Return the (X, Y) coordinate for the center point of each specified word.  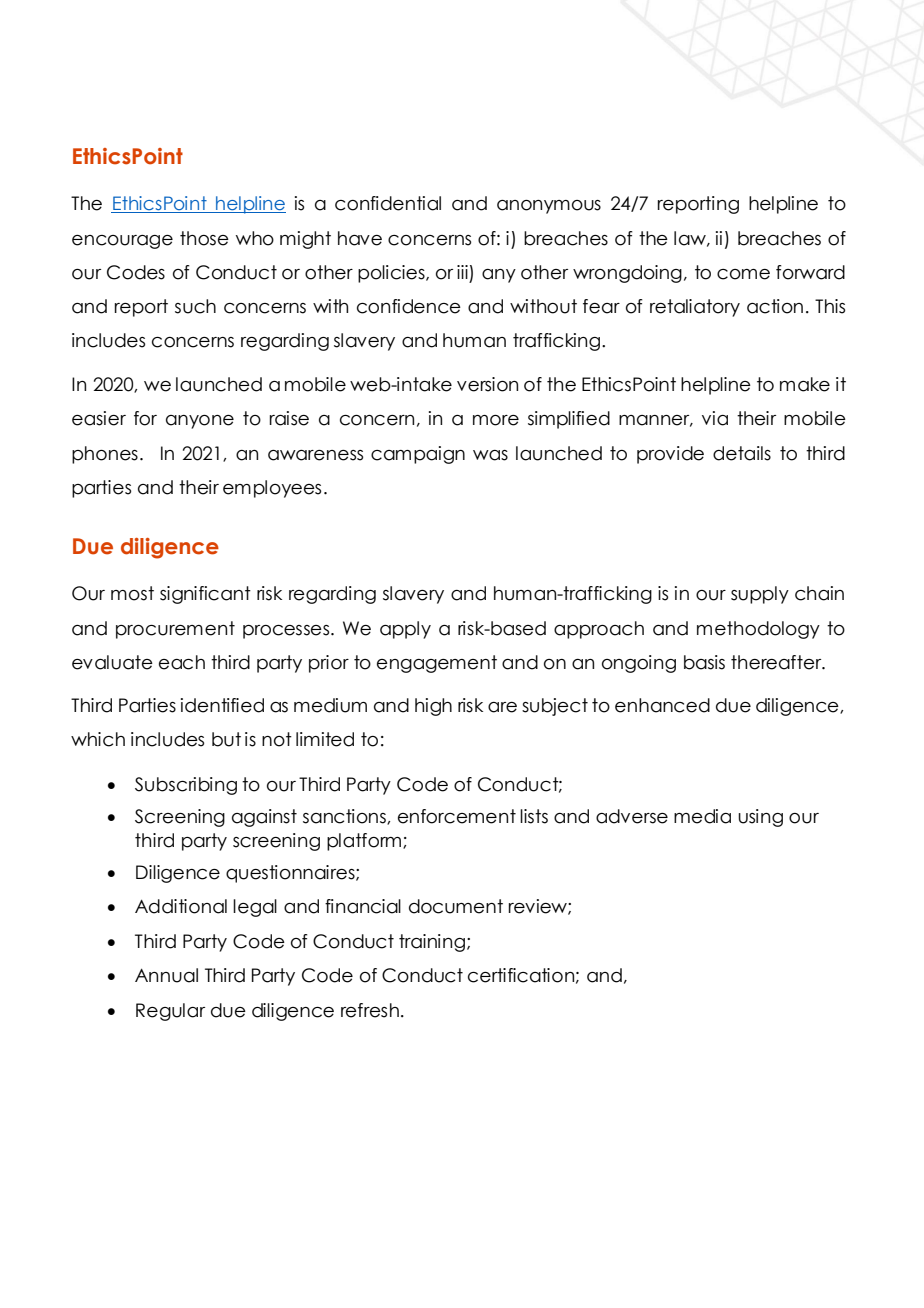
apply (405, 630)
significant (205, 595)
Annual (166, 975)
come (743, 274)
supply (760, 595)
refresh (370, 1010)
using (760, 818)
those (204, 238)
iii (462, 272)
